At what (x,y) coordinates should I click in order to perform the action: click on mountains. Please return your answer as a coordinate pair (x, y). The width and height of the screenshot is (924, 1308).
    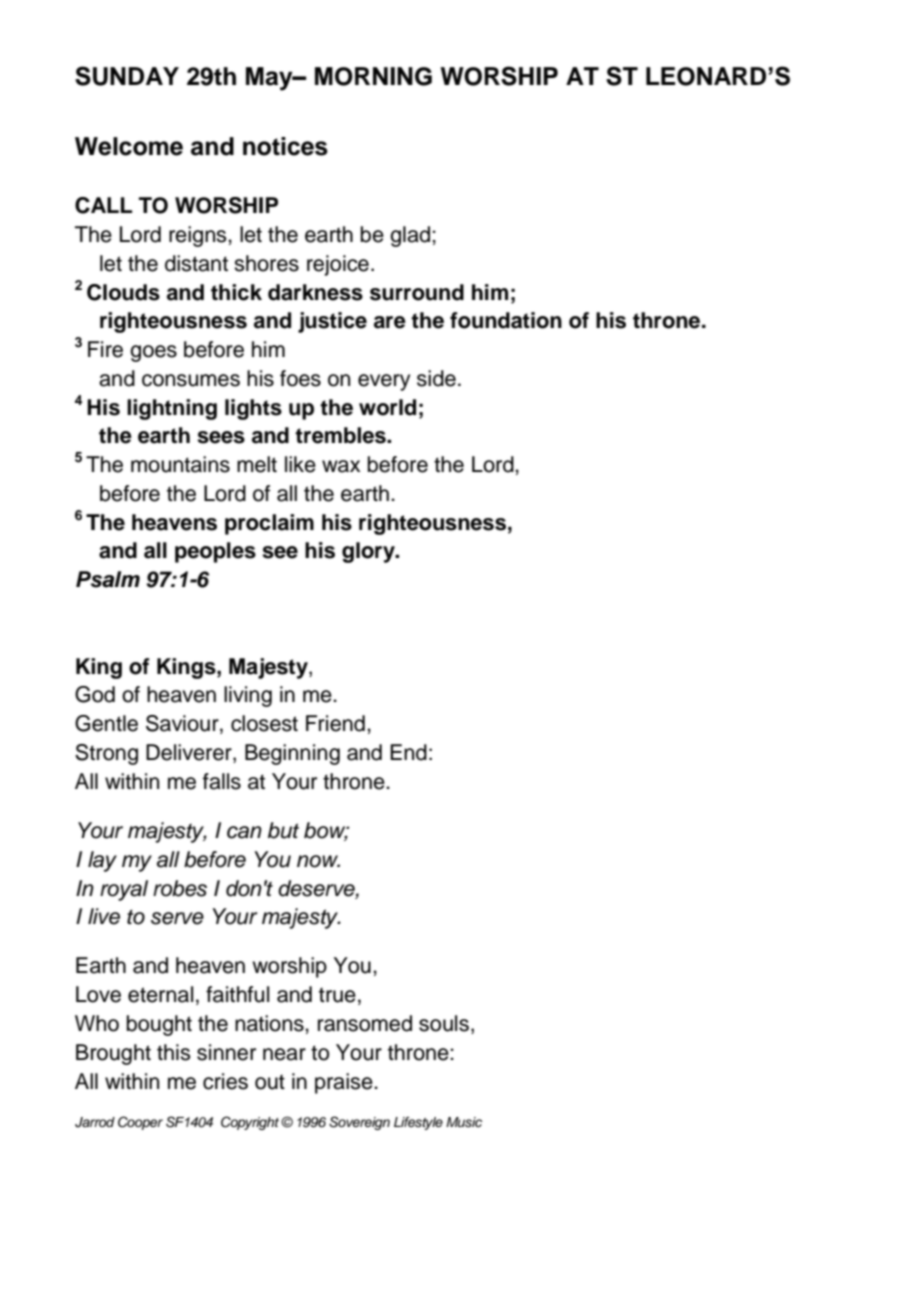
    Looking at the image, I should click on (180, 464).
